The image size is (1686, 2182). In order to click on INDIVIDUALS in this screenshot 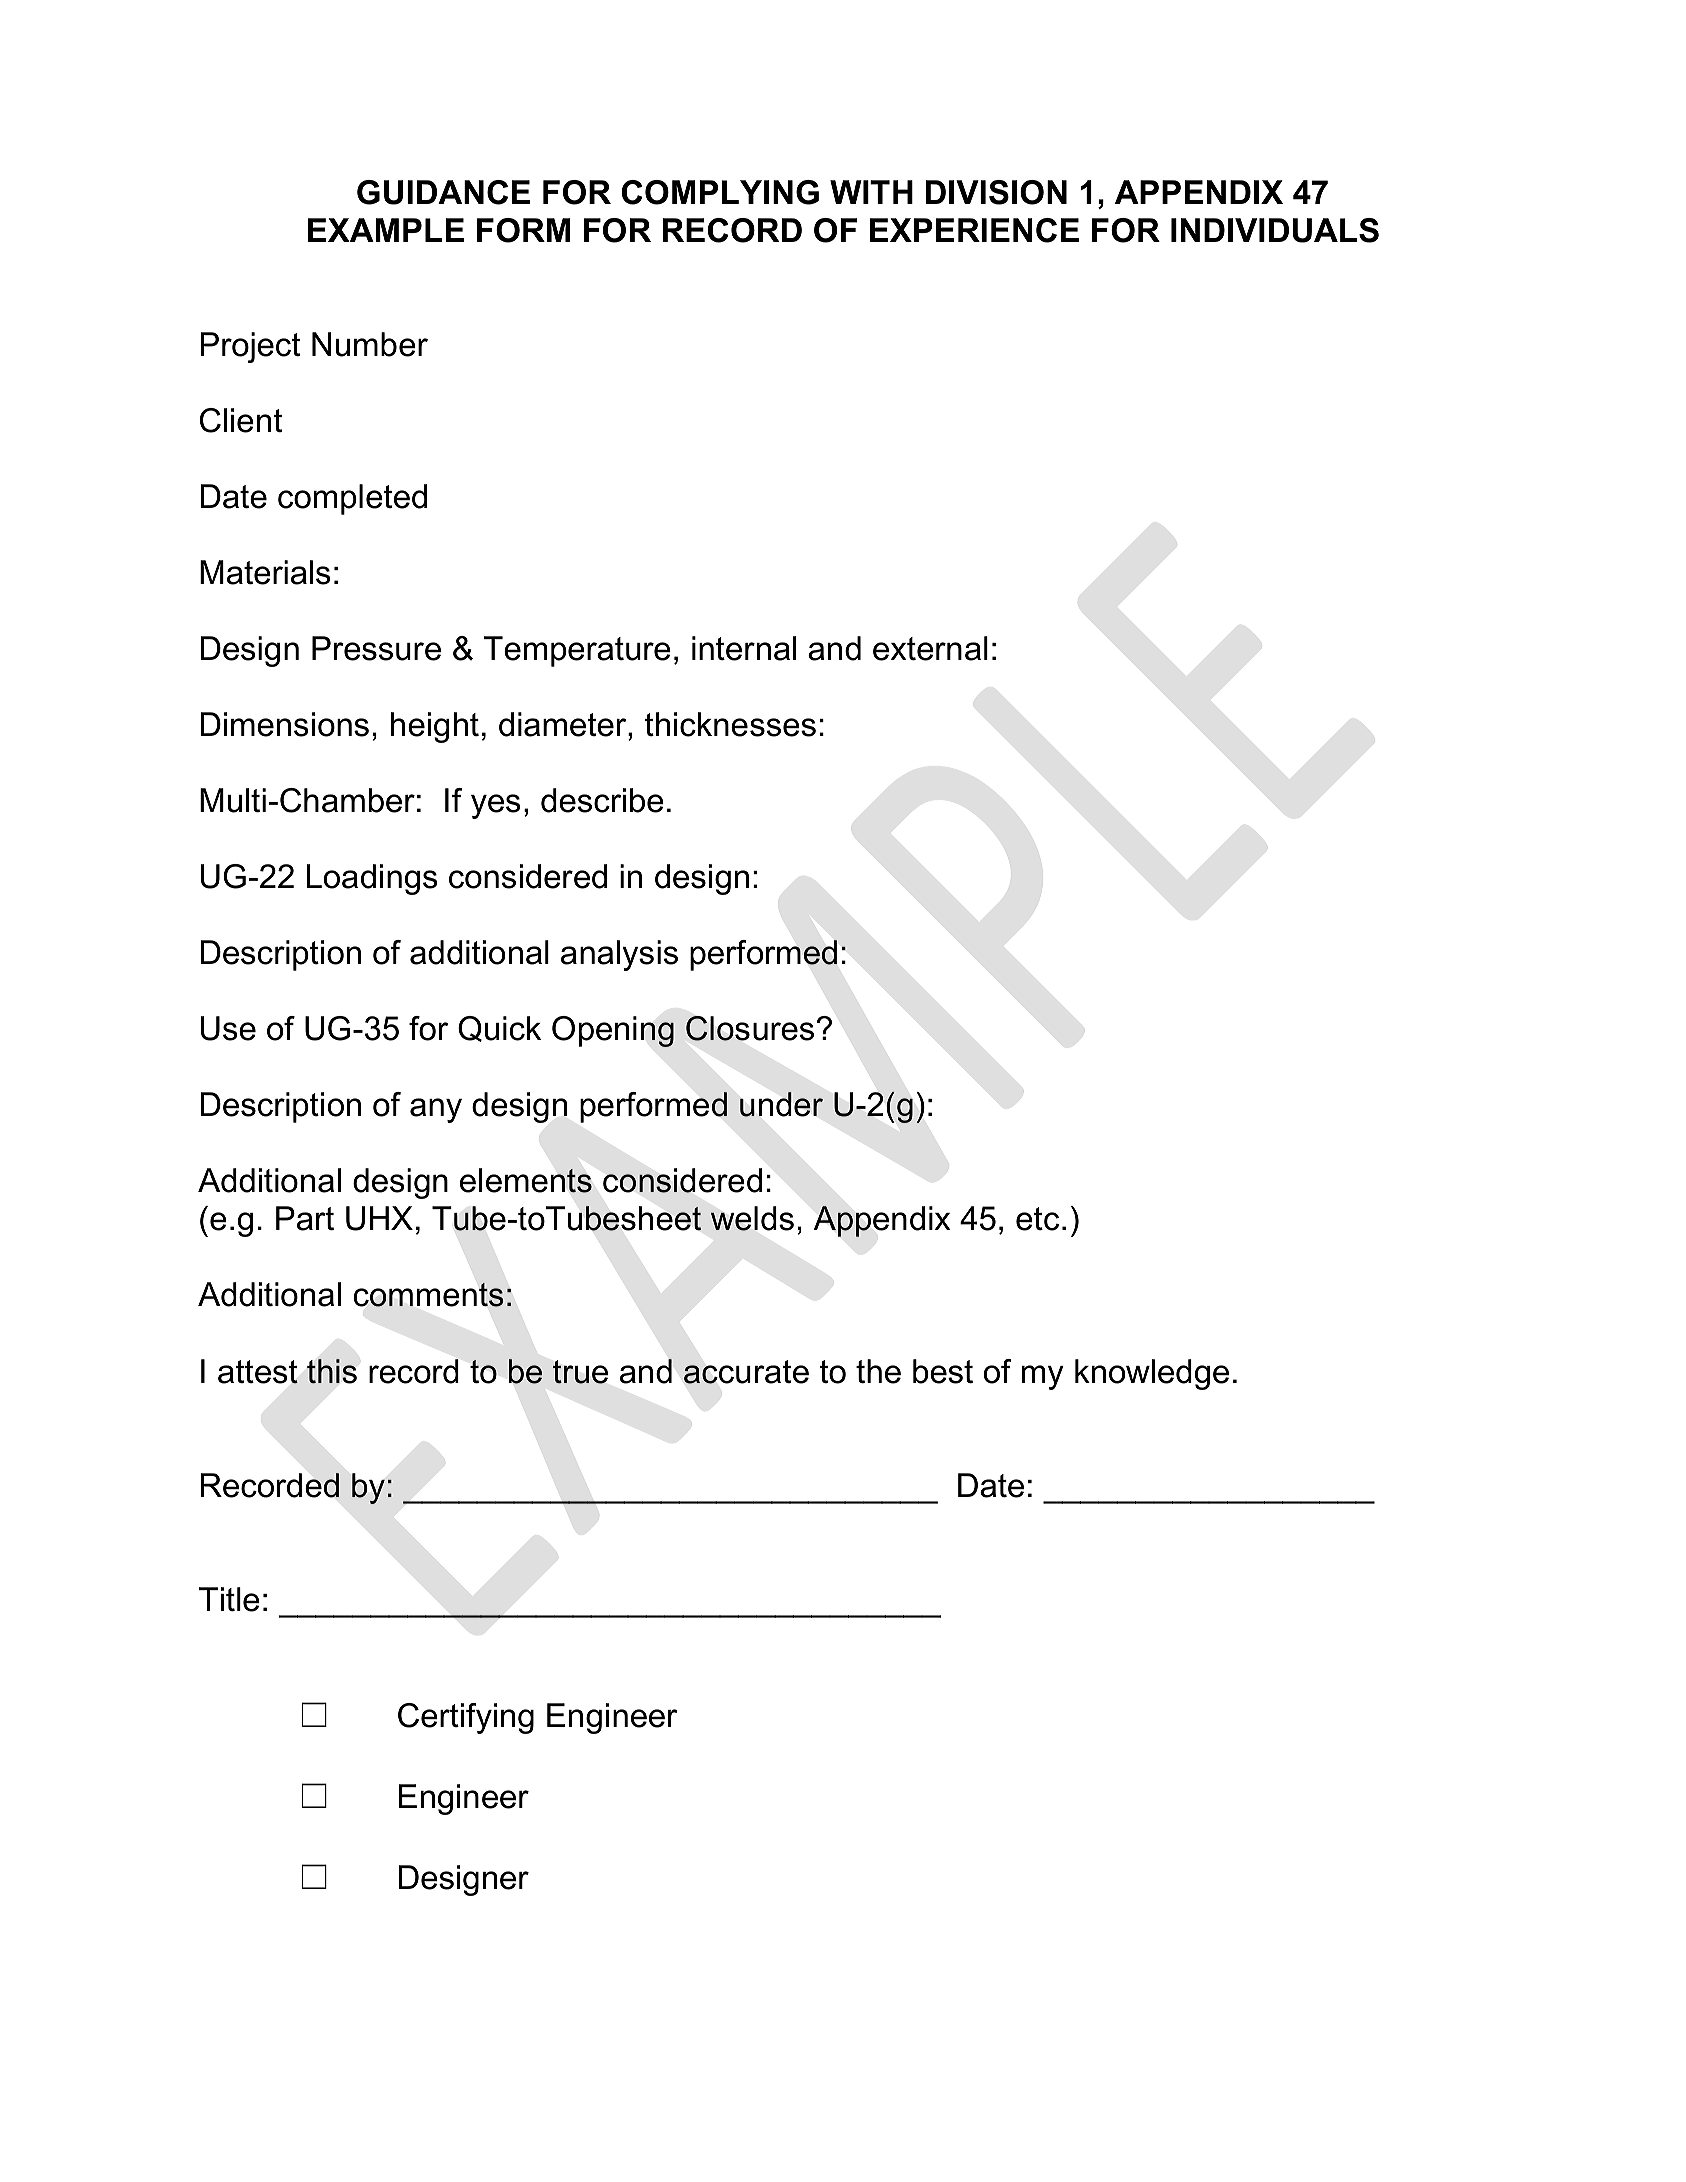, I will do `click(1275, 230)`.
